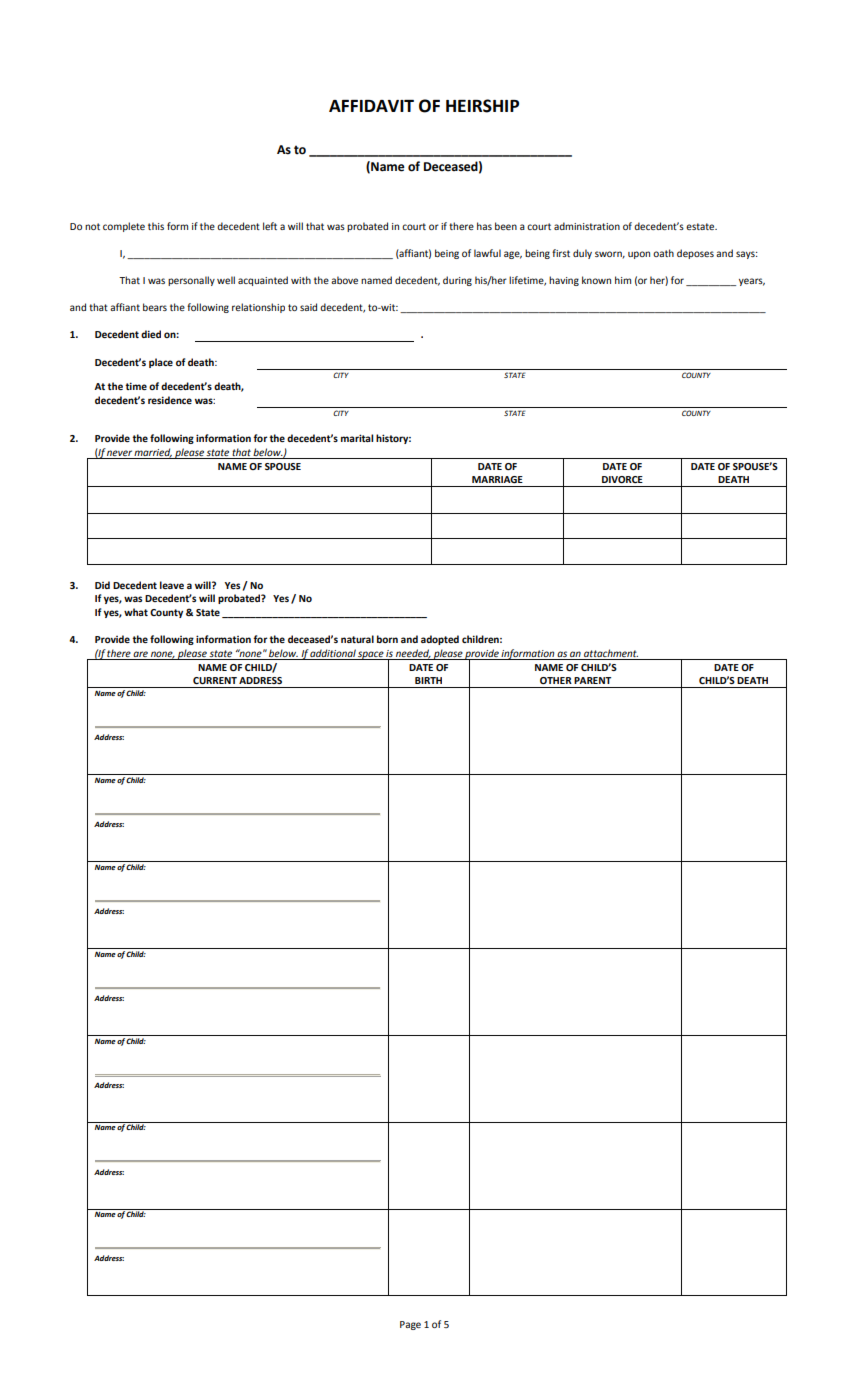  What do you see at coordinates (587, 226) in the image?
I see `administration` at bounding box center [587, 226].
